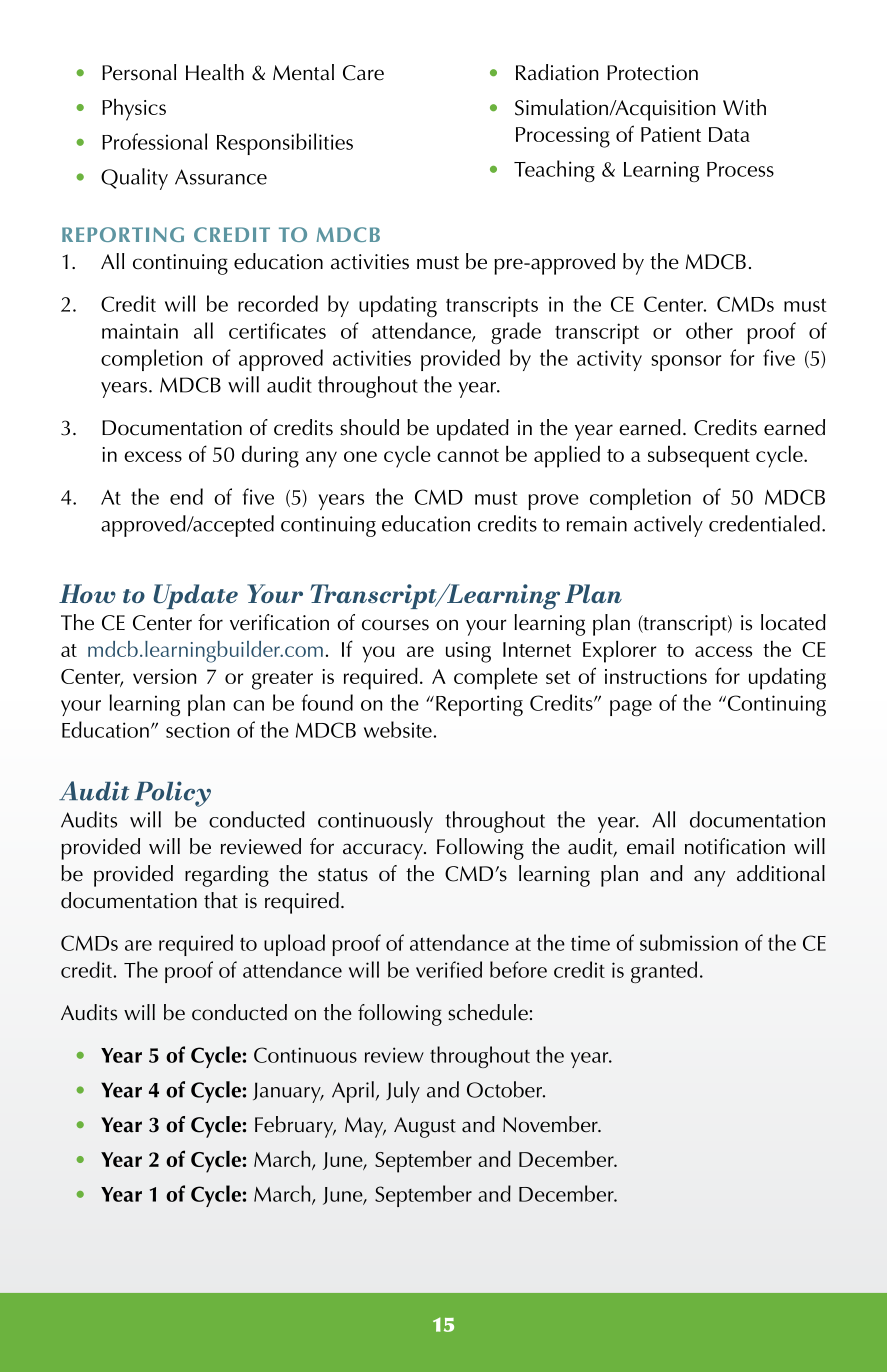  What do you see at coordinates (153, 456) in the screenshot?
I see `excess` at bounding box center [153, 456].
